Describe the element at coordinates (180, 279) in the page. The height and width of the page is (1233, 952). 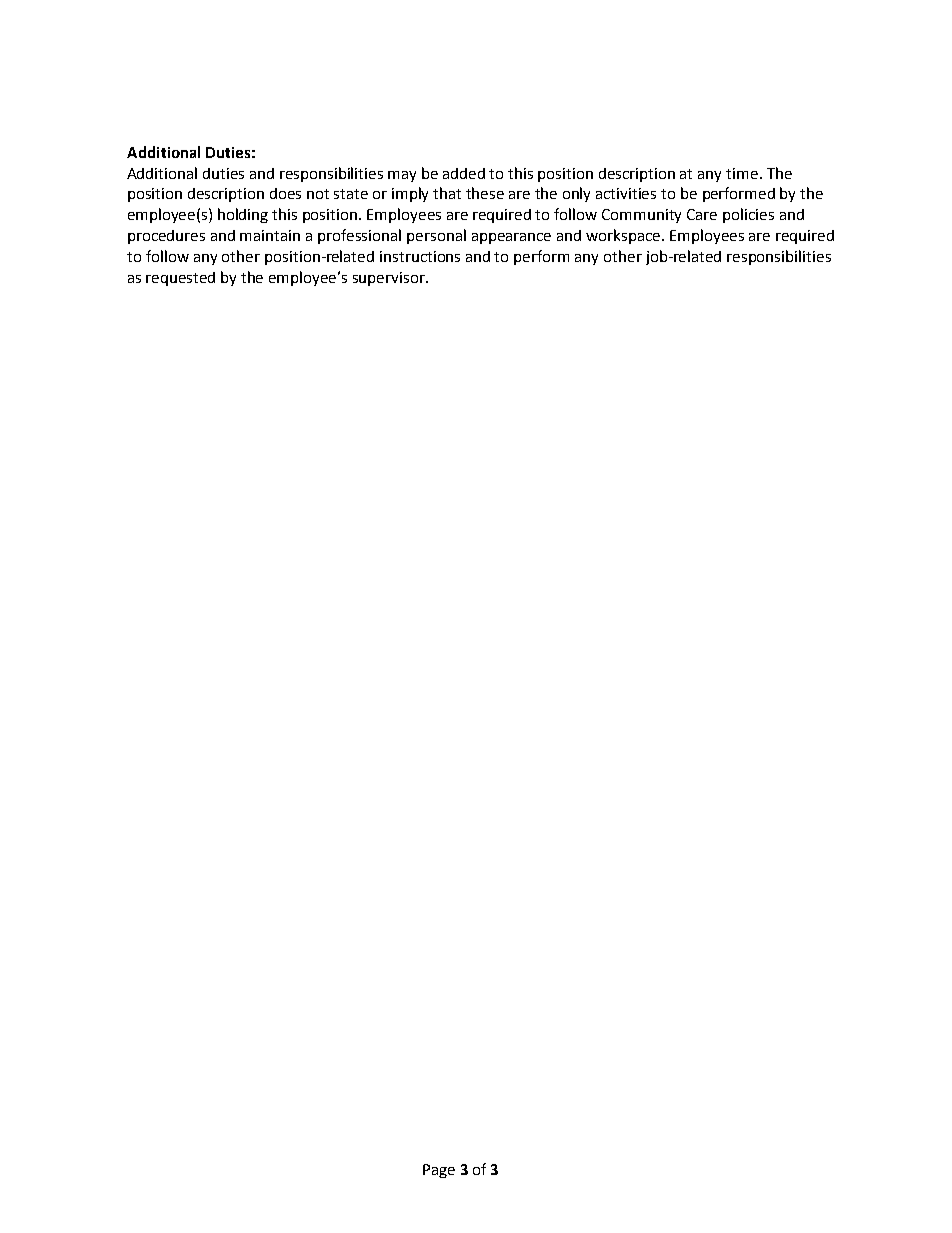
I see `requested` at that location.
